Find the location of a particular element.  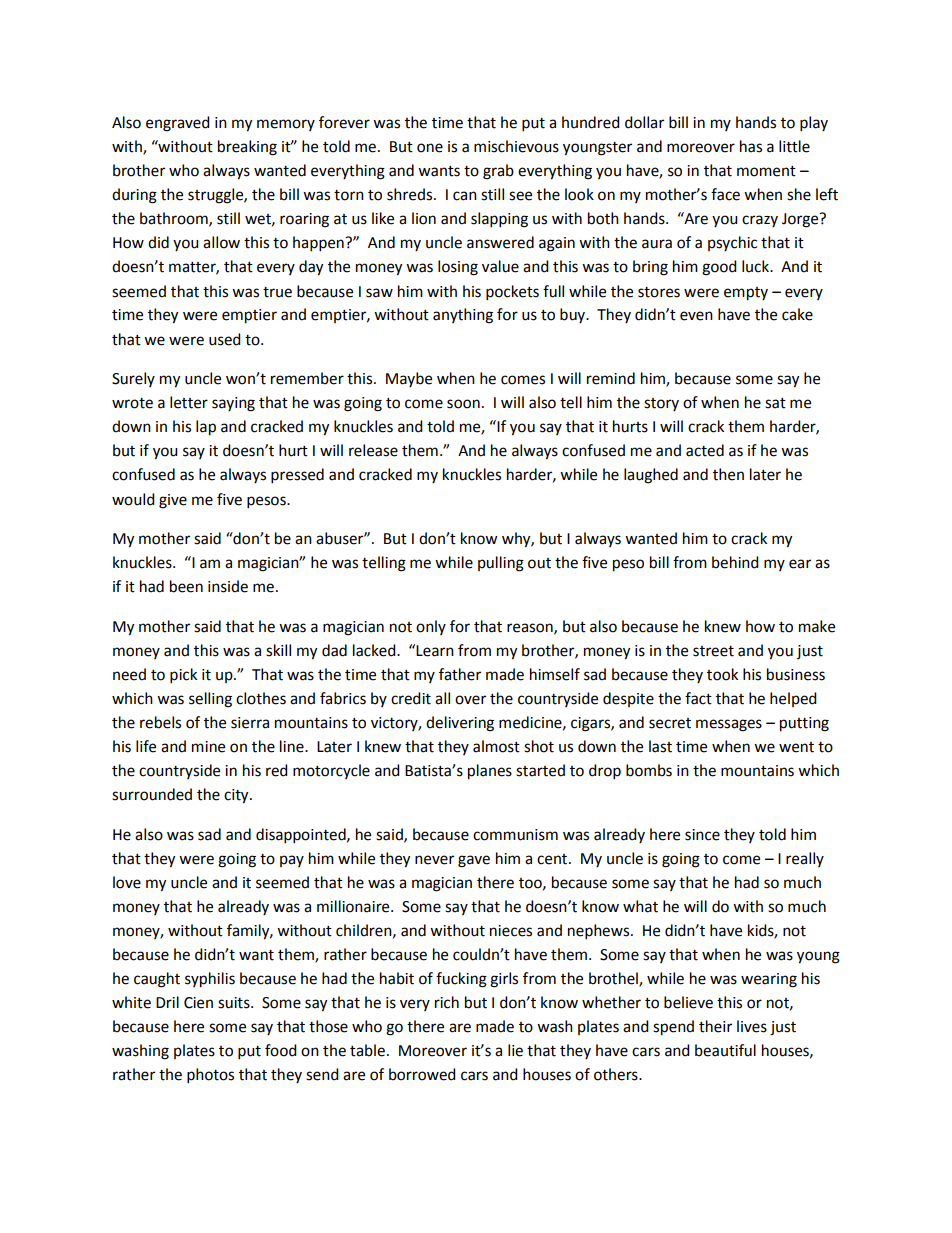

behind is located at coordinates (735, 562).
